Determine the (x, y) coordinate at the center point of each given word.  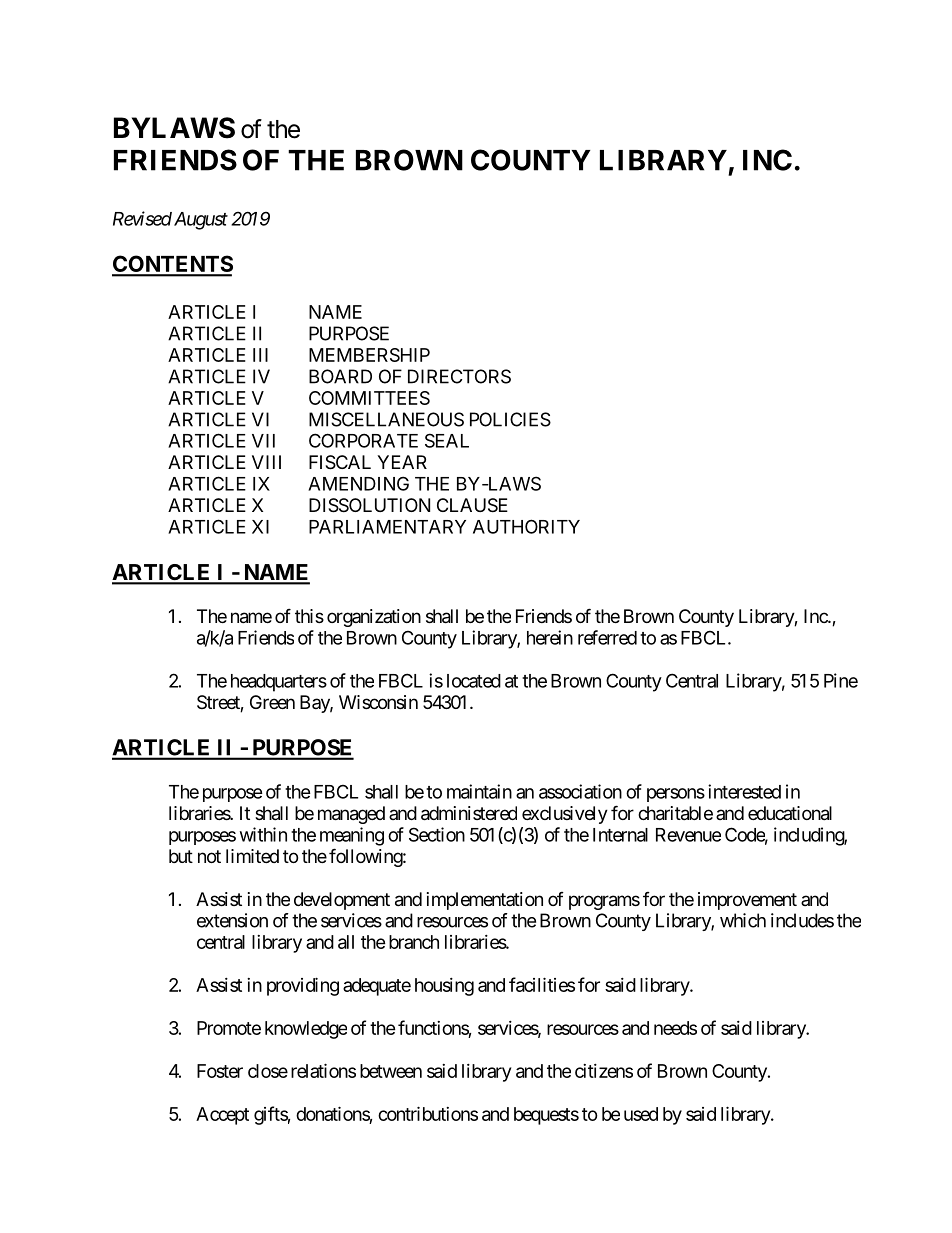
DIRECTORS (459, 376)
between (391, 1071)
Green (272, 702)
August (201, 221)
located (474, 681)
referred (607, 637)
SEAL (447, 440)
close (268, 1071)
